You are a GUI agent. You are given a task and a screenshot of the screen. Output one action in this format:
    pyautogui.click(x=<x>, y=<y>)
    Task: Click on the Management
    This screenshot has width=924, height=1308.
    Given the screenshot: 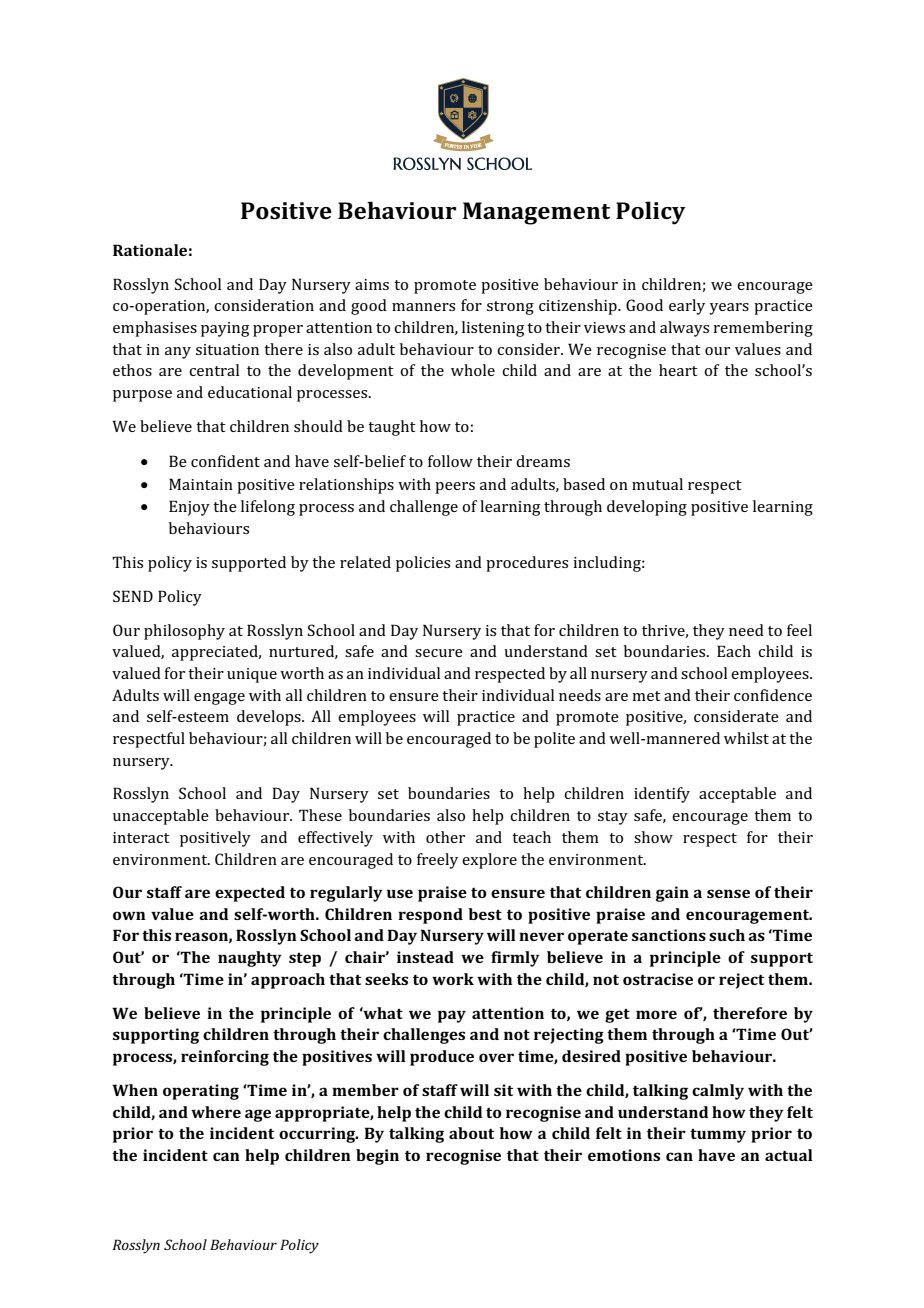 What is the action you would take?
    pyautogui.click(x=536, y=213)
